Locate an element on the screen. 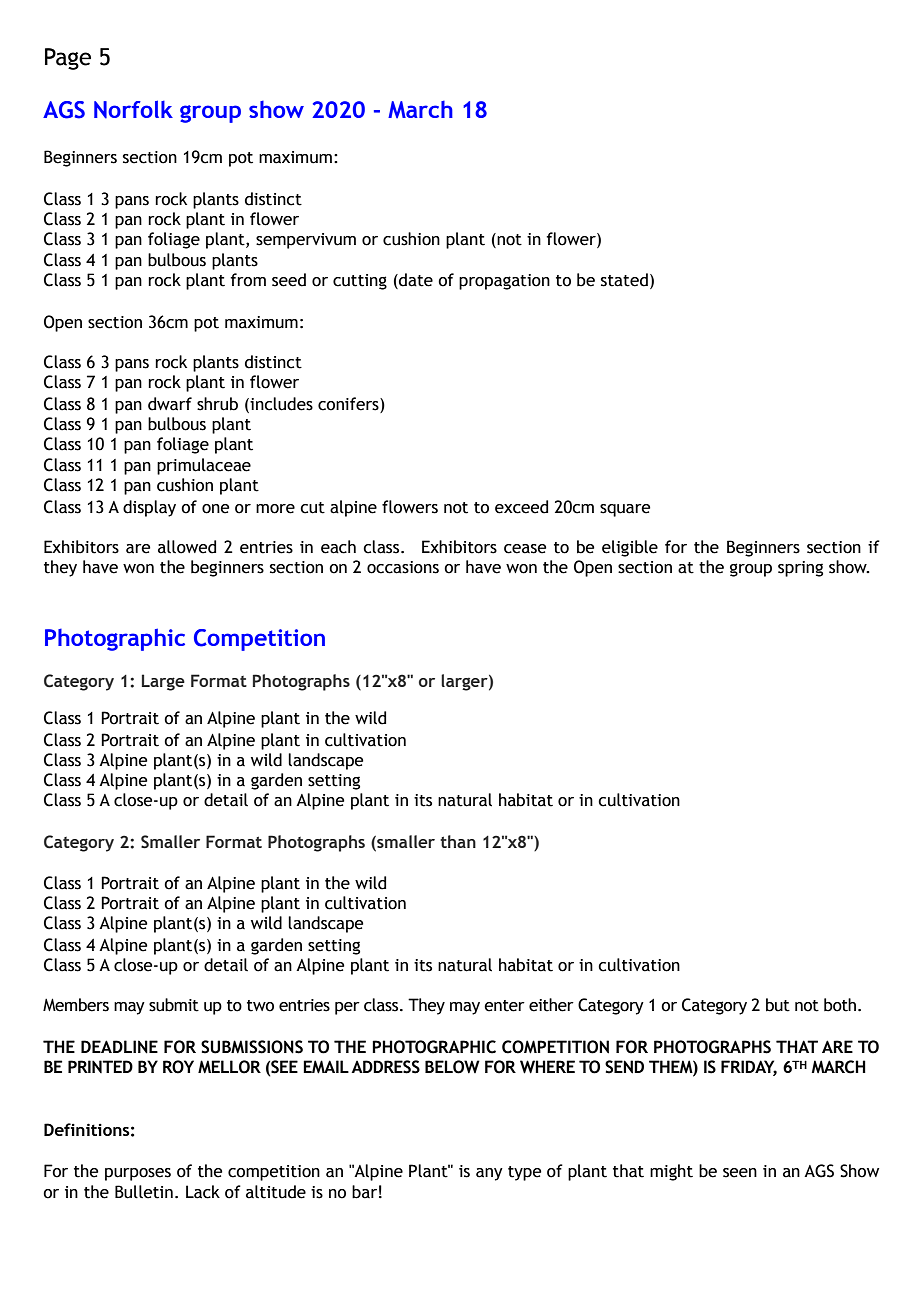  stated is located at coordinates (624, 280).
